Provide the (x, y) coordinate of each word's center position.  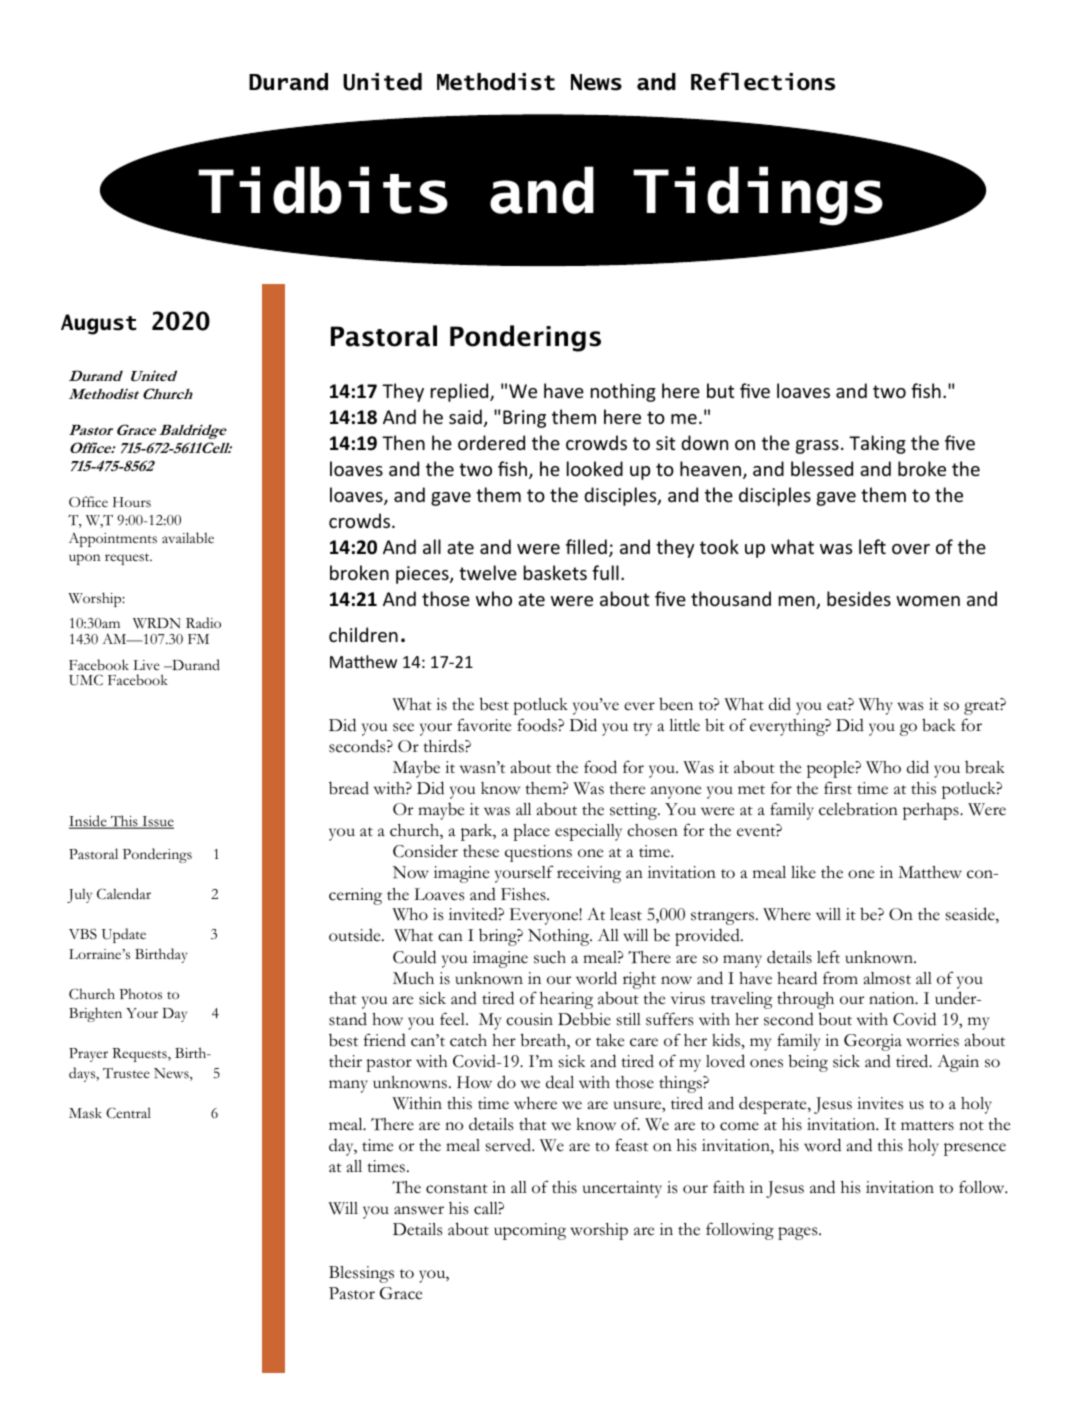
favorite (484, 725)
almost (887, 978)
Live (146, 665)
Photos (140, 994)
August (99, 324)
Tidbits (323, 190)
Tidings (758, 196)
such (550, 957)
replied (461, 392)
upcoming (530, 1231)
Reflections (763, 81)
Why (876, 706)
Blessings (361, 1274)
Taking (877, 444)
